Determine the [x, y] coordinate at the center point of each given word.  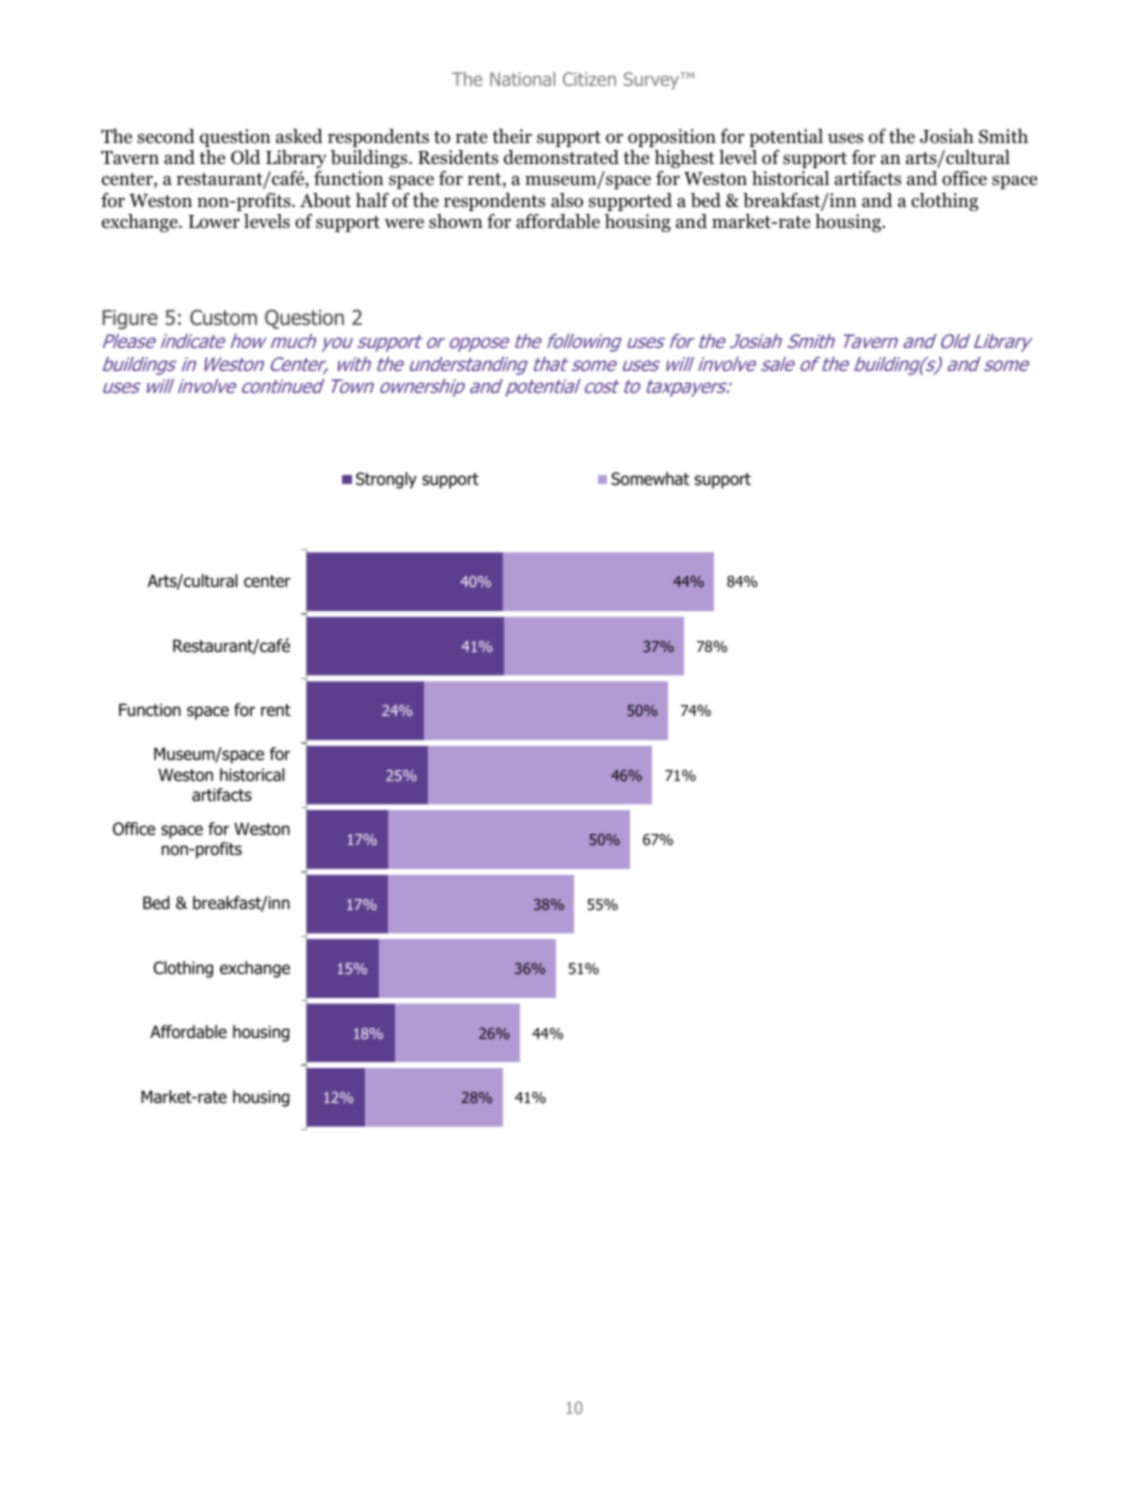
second [166, 136]
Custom [223, 317]
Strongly [386, 480]
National [522, 79]
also [567, 200]
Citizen [589, 79]
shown [456, 221]
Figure [130, 320]
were [404, 223]
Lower [214, 222]
